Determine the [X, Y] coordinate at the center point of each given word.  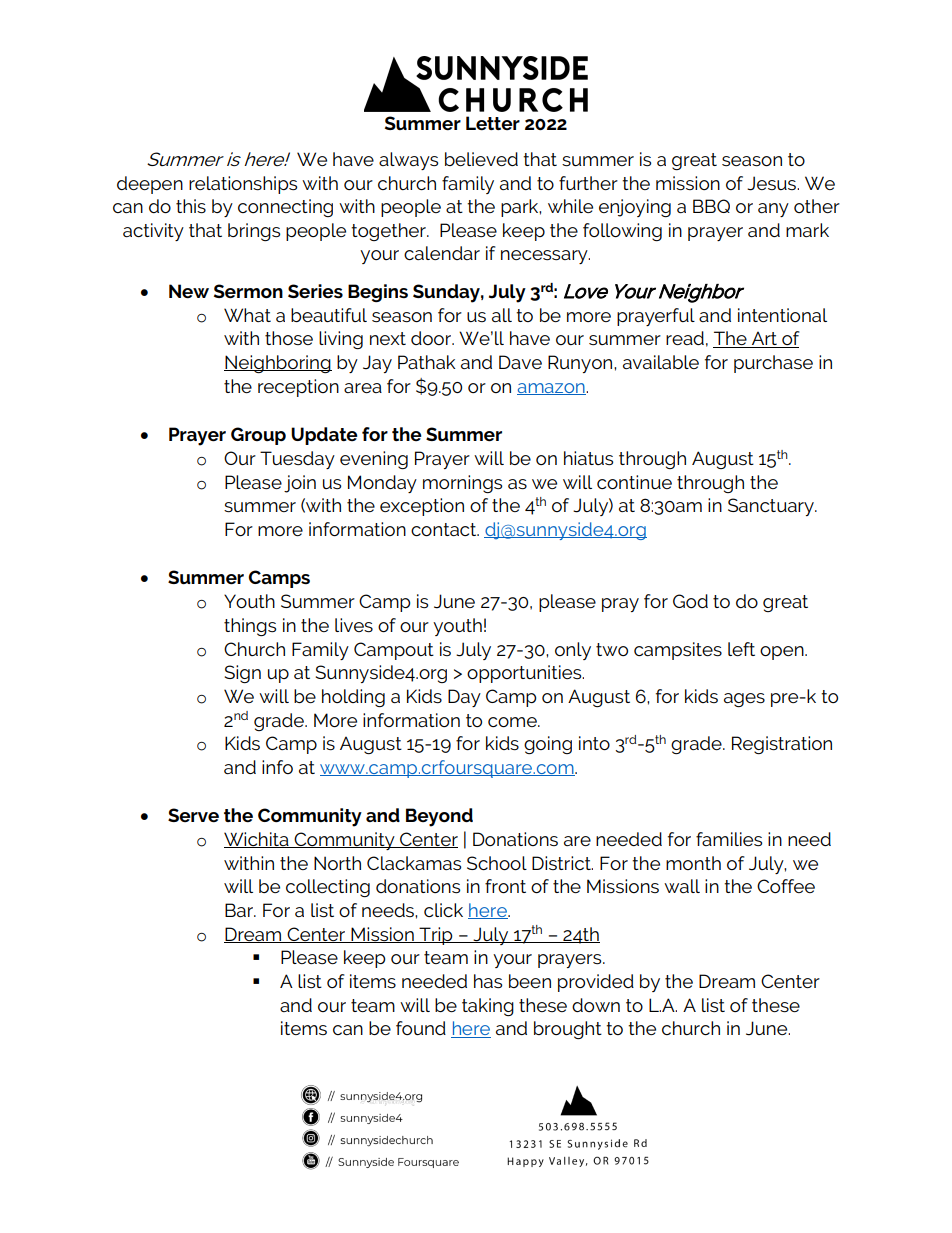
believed [481, 159]
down [596, 1005]
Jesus [772, 183]
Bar [240, 910]
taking [488, 1007]
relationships [243, 185]
